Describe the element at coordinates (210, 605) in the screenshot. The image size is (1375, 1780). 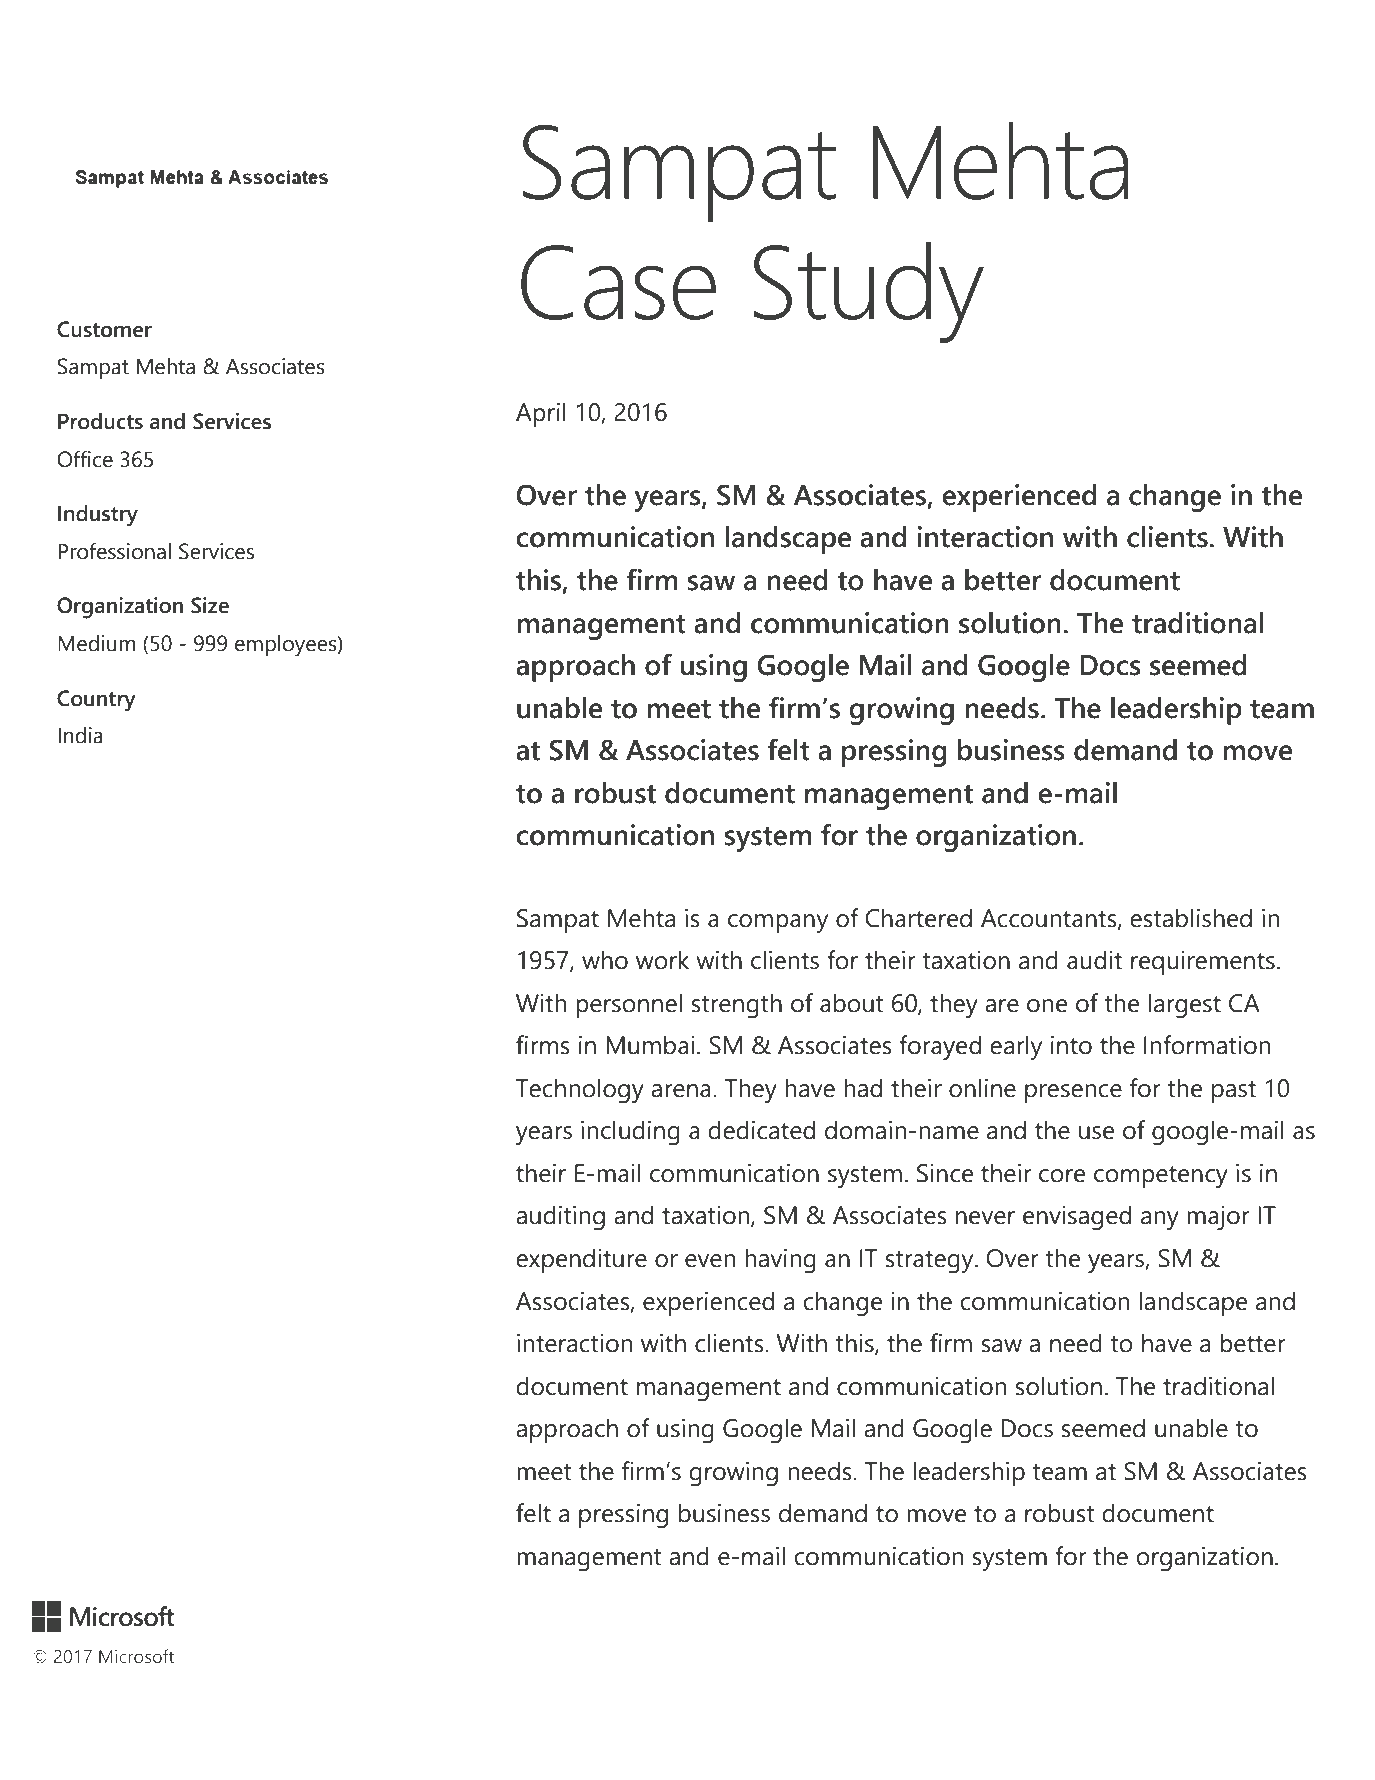
I see `Size` at that location.
